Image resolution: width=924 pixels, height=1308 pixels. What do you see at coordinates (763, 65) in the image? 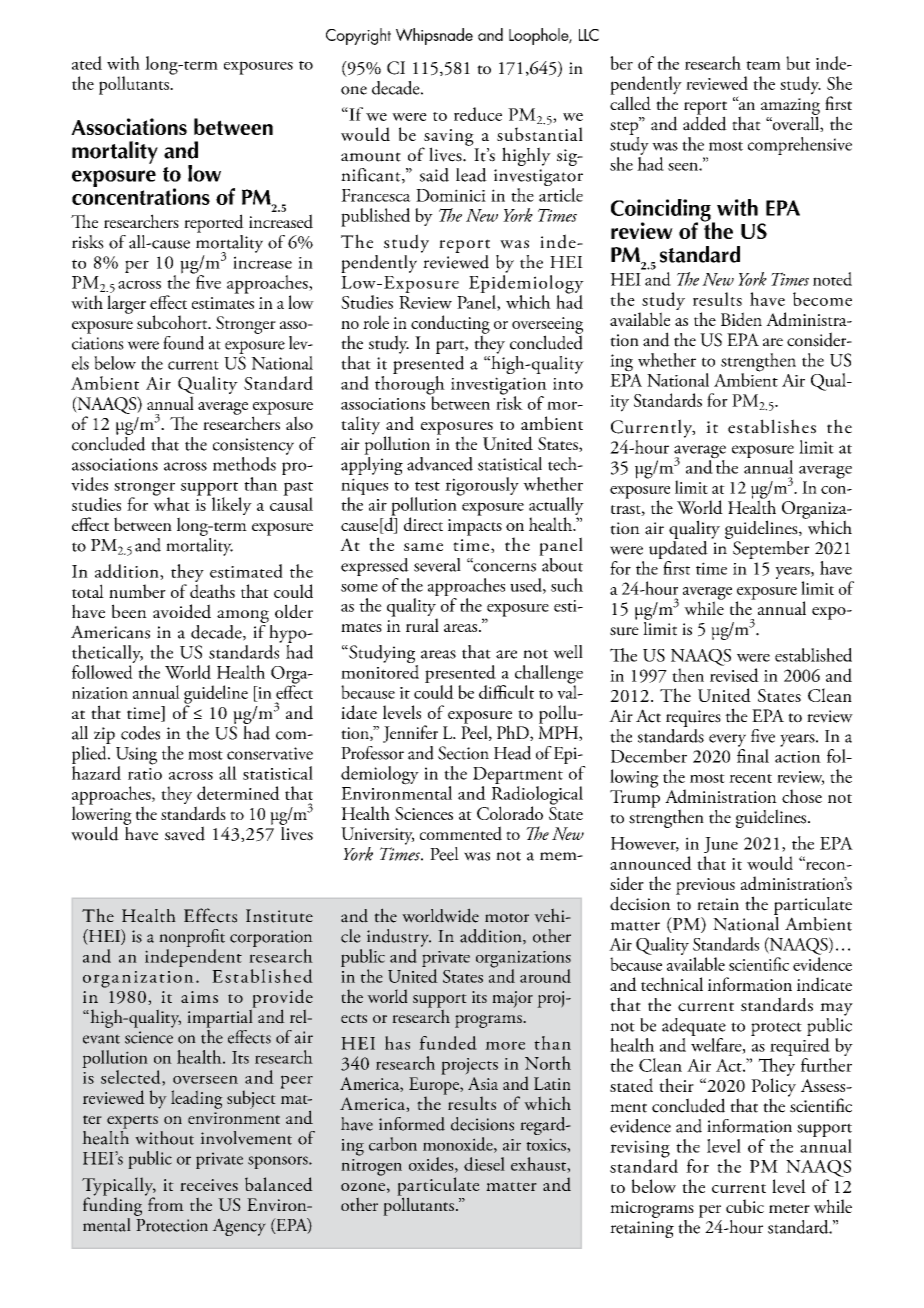
I see `team` at bounding box center [763, 65].
